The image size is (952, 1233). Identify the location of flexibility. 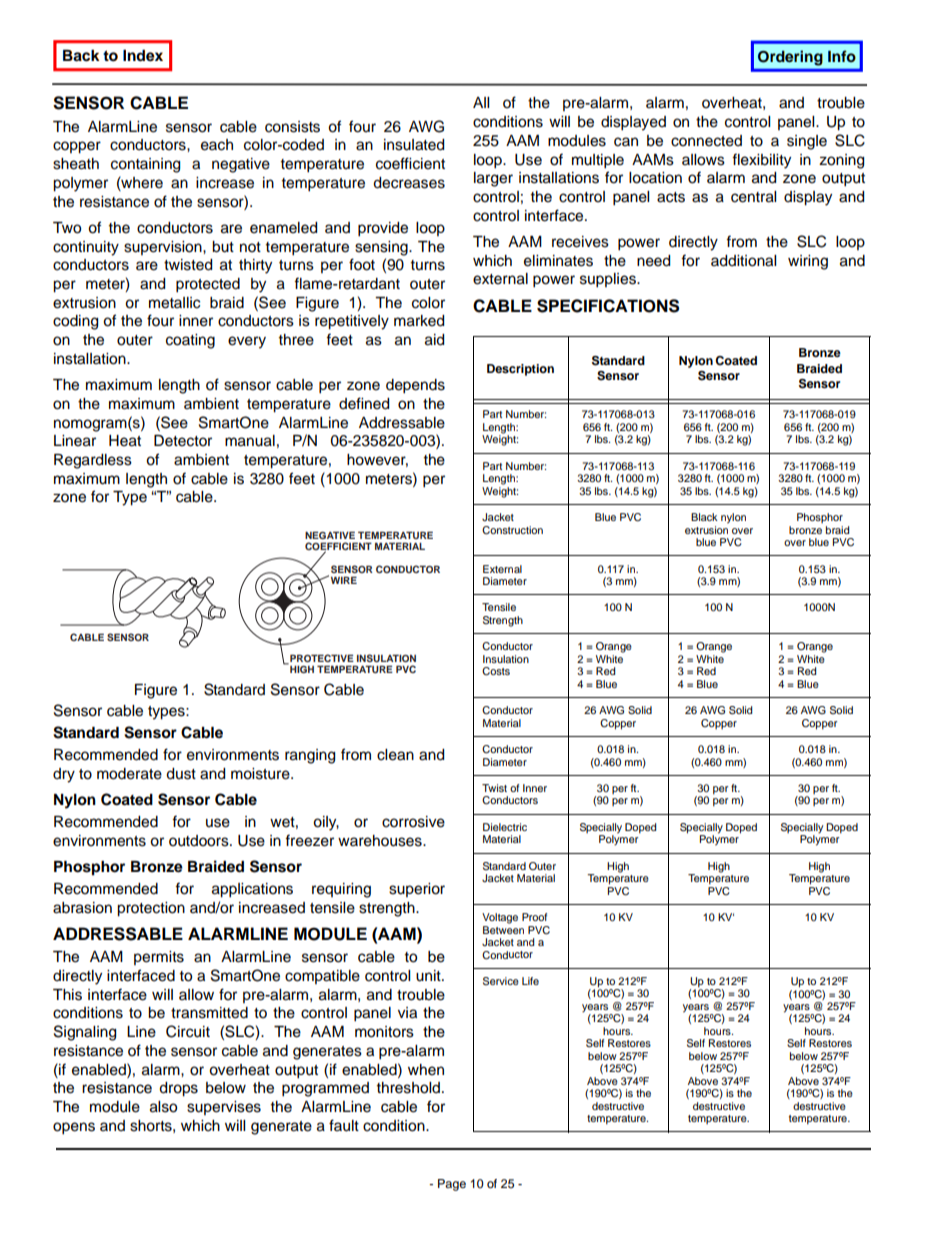
(761, 161).
